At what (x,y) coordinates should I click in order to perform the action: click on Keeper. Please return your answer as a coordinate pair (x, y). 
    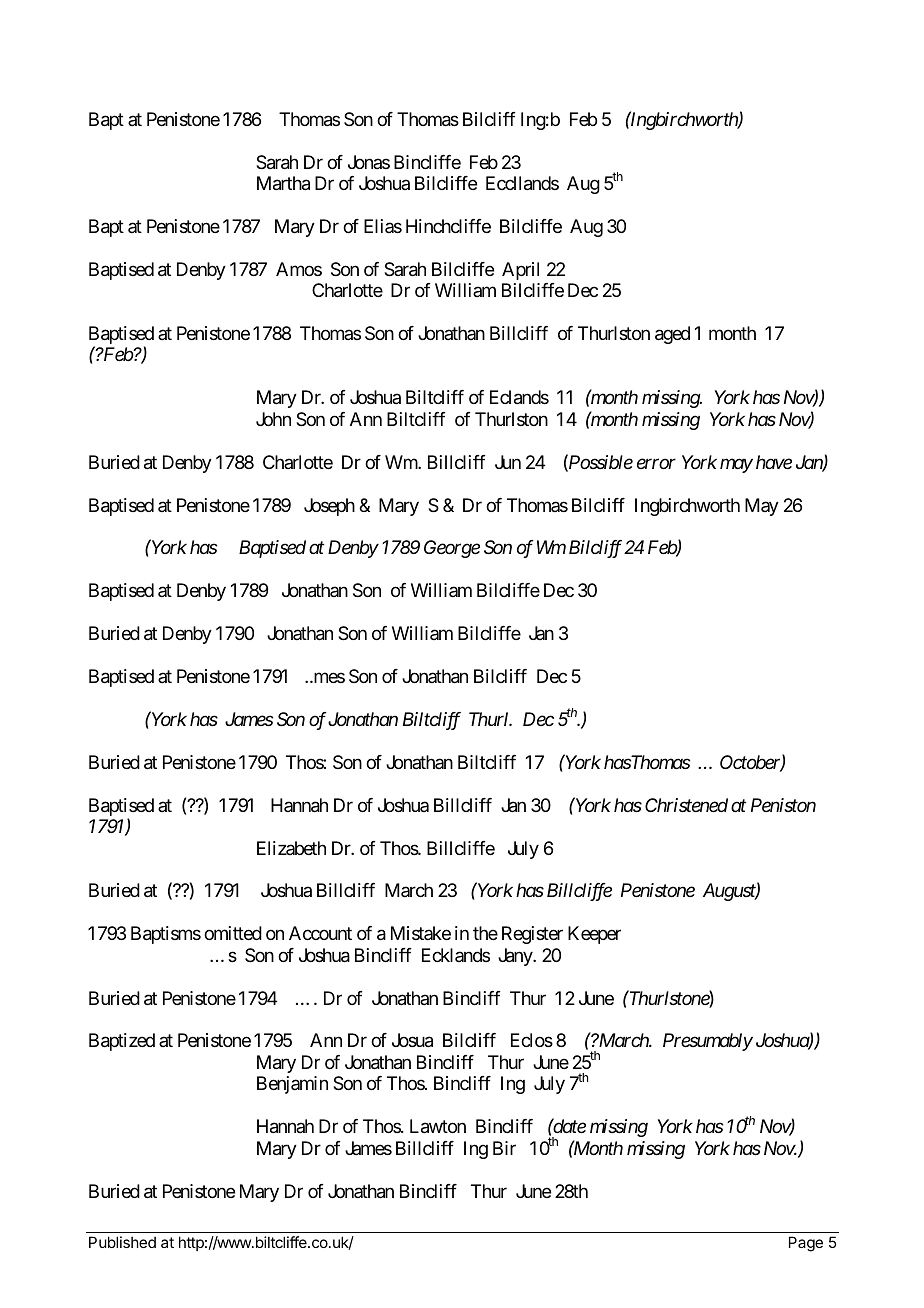
    Looking at the image, I should click on (594, 935).
